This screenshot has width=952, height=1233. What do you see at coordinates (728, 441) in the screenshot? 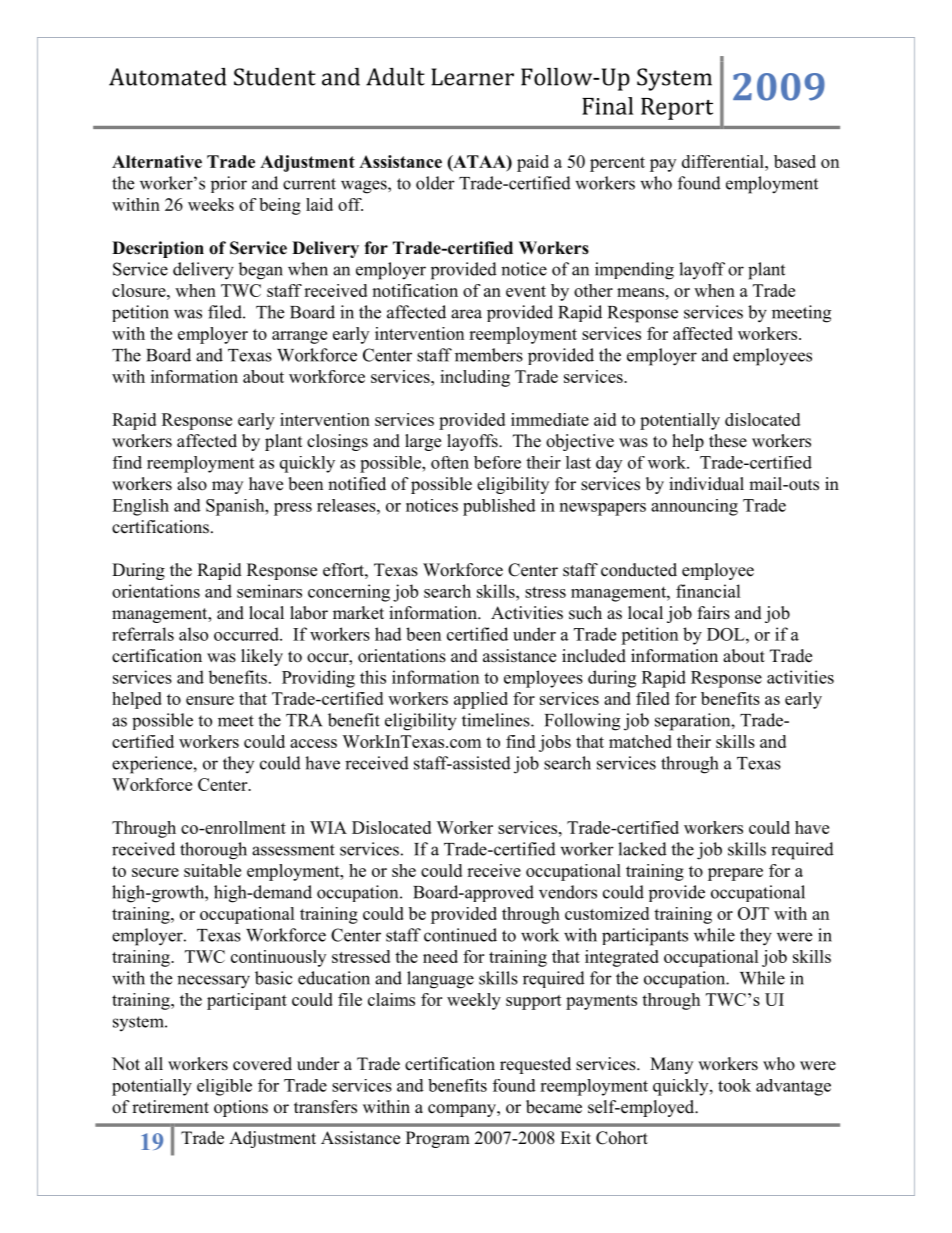
I see `these` at bounding box center [728, 441].
